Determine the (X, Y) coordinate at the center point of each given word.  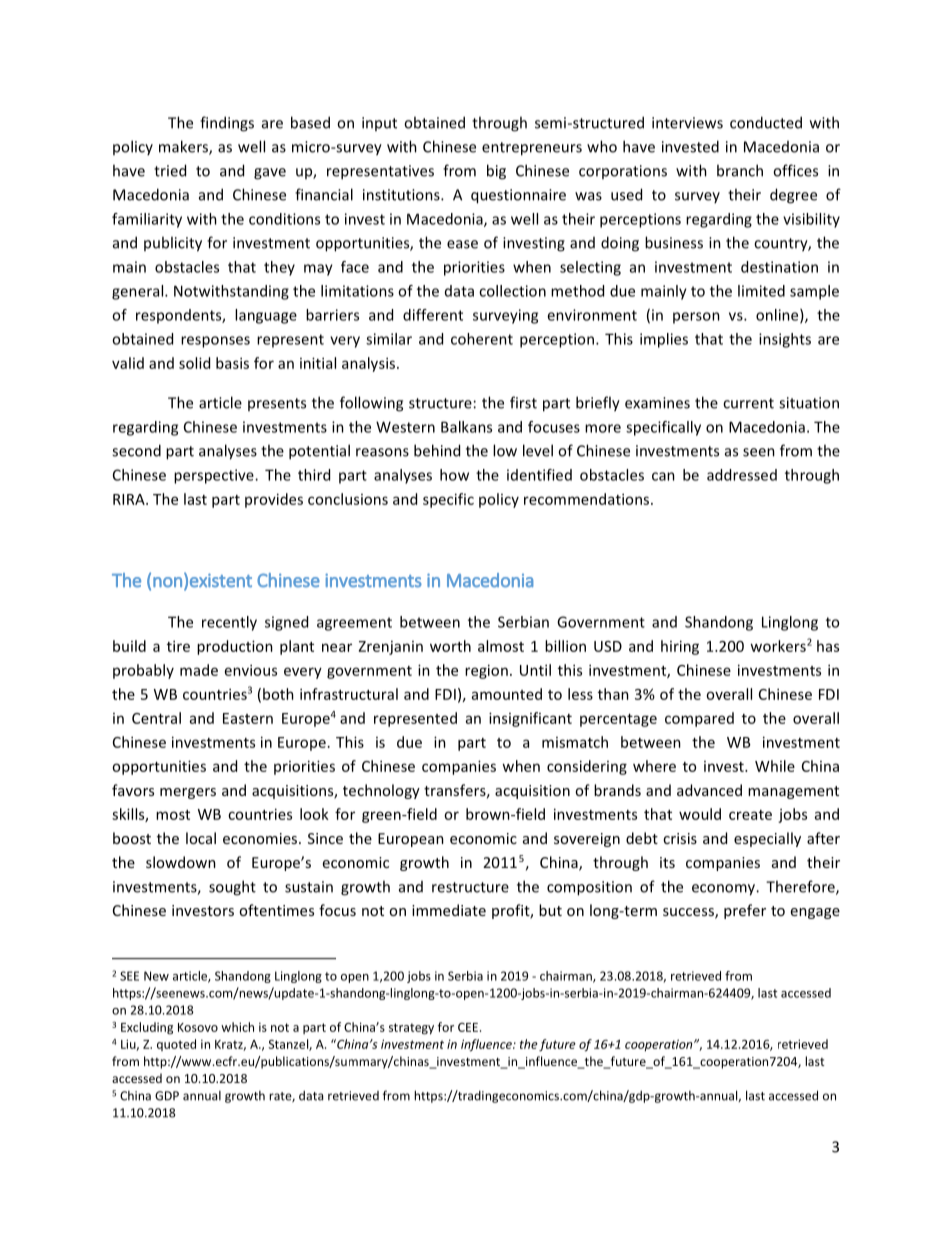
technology (381, 791)
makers (184, 147)
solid (194, 363)
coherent (482, 339)
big (496, 172)
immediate (449, 910)
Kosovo (198, 1027)
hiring (680, 647)
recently (229, 623)
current (748, 403)
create (750, 815)
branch (740, 170)
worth (450, 646)
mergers (188, 793)
